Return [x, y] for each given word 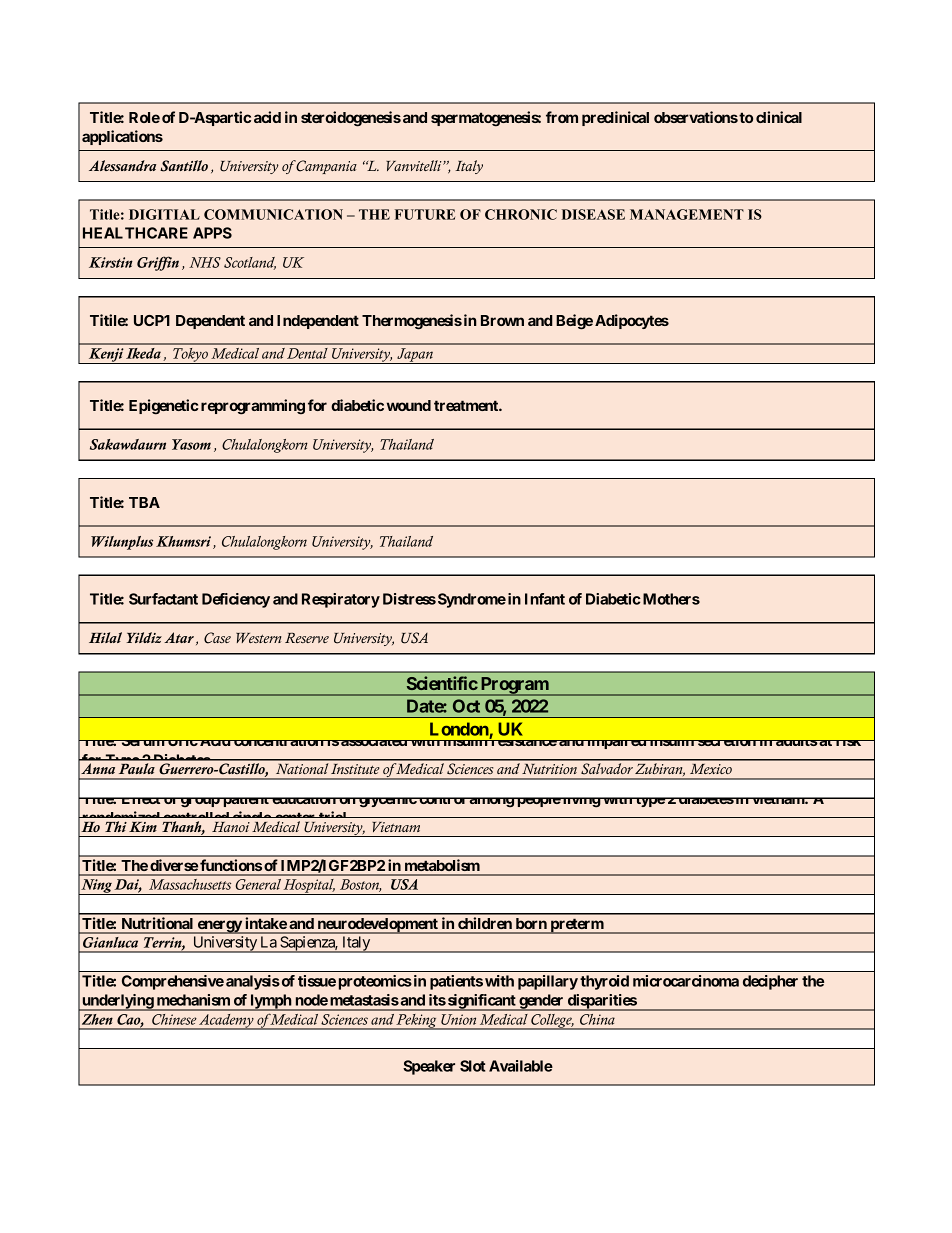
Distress [409, 599]
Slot [473, 1066]
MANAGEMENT [687, 214]
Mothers [670, 599]
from [562, 117]
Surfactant [163, 599]
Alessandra [122, 165]
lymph [270, 1002]
